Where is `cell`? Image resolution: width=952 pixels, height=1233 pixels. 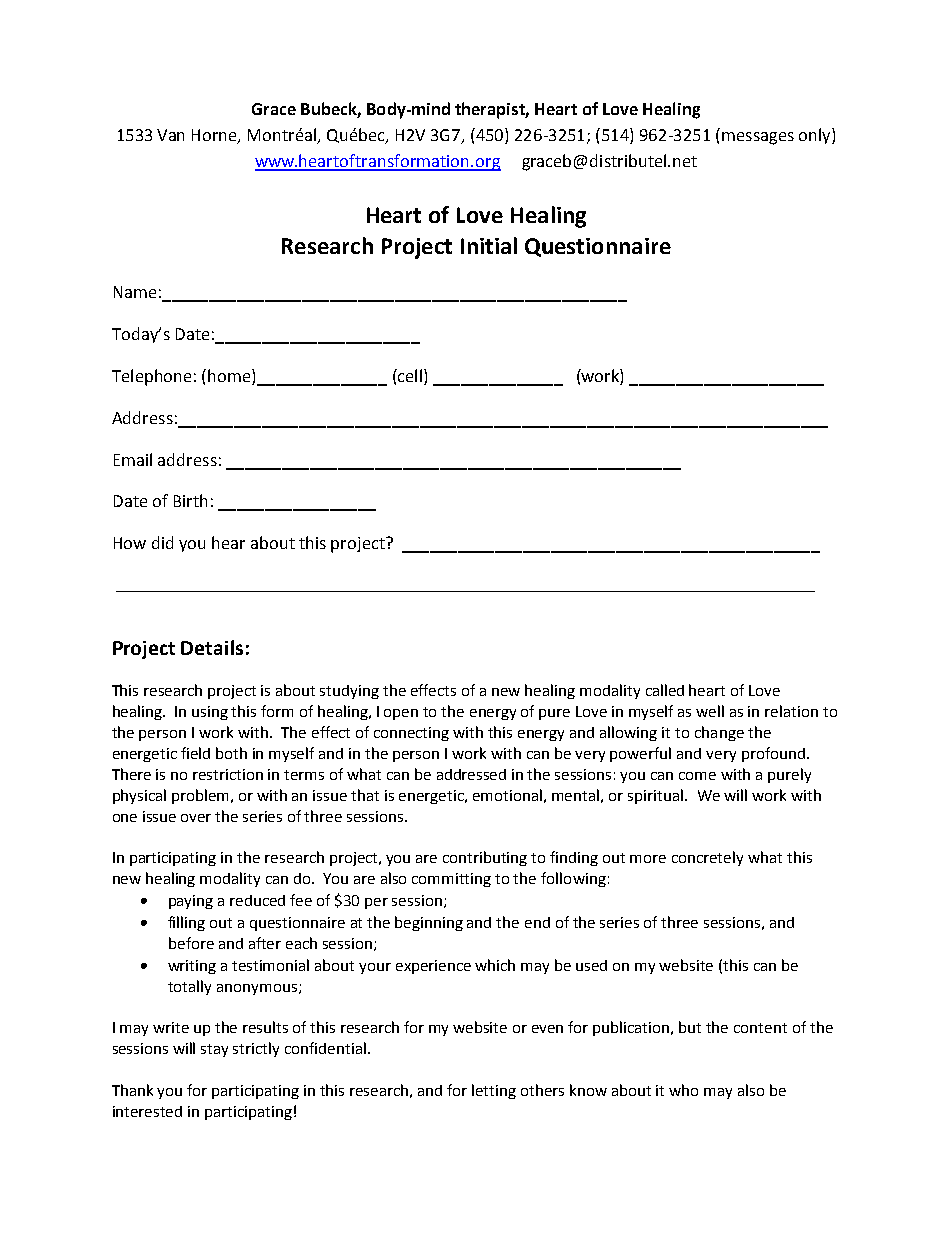
cell is located at coordinates (409, 375).
